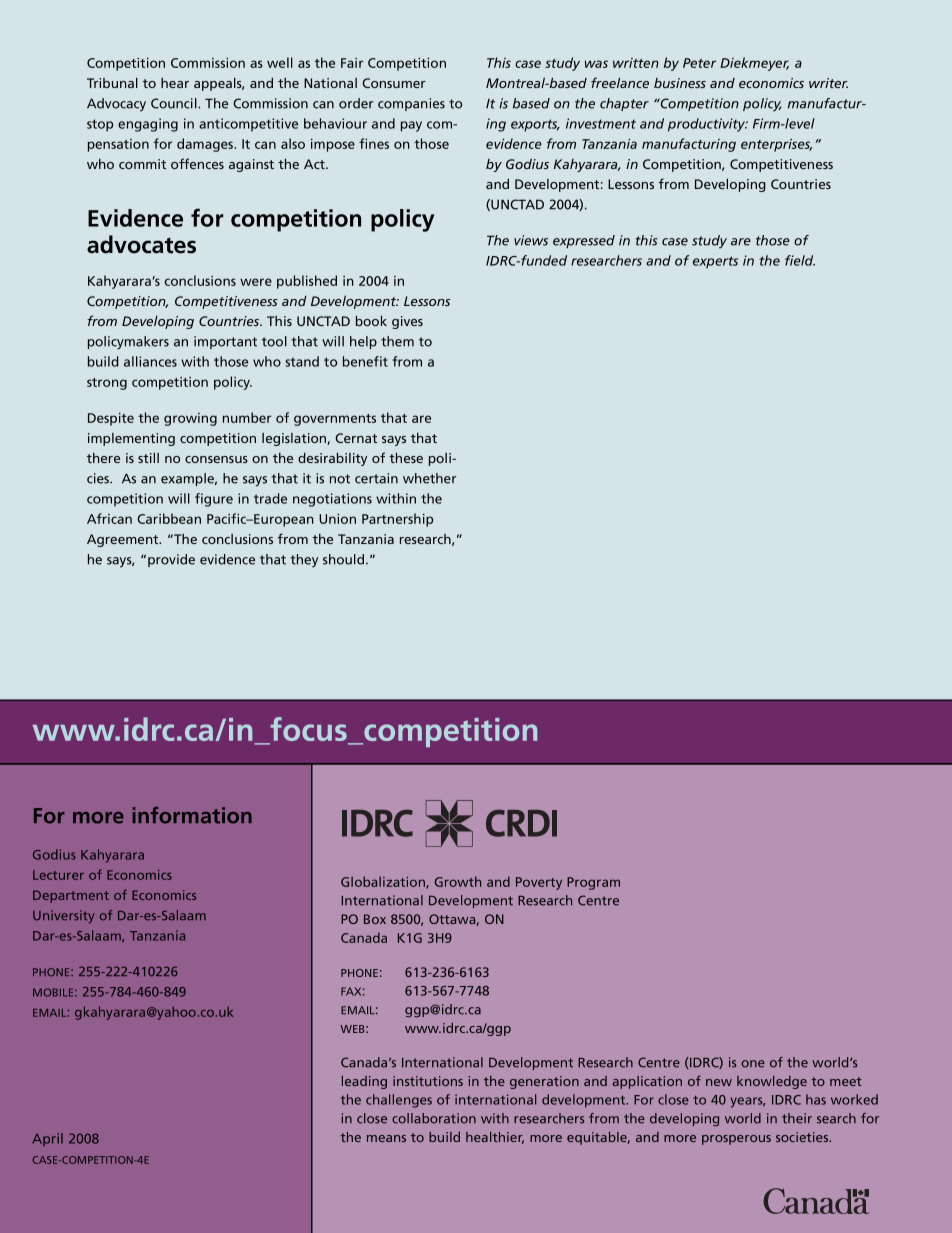 Image resolution: width=952 pixels, height=1233 pixels. What do you see at coordinates (343, 559) in the screenshot?
I see `should` at bounding box center [343, 559].
